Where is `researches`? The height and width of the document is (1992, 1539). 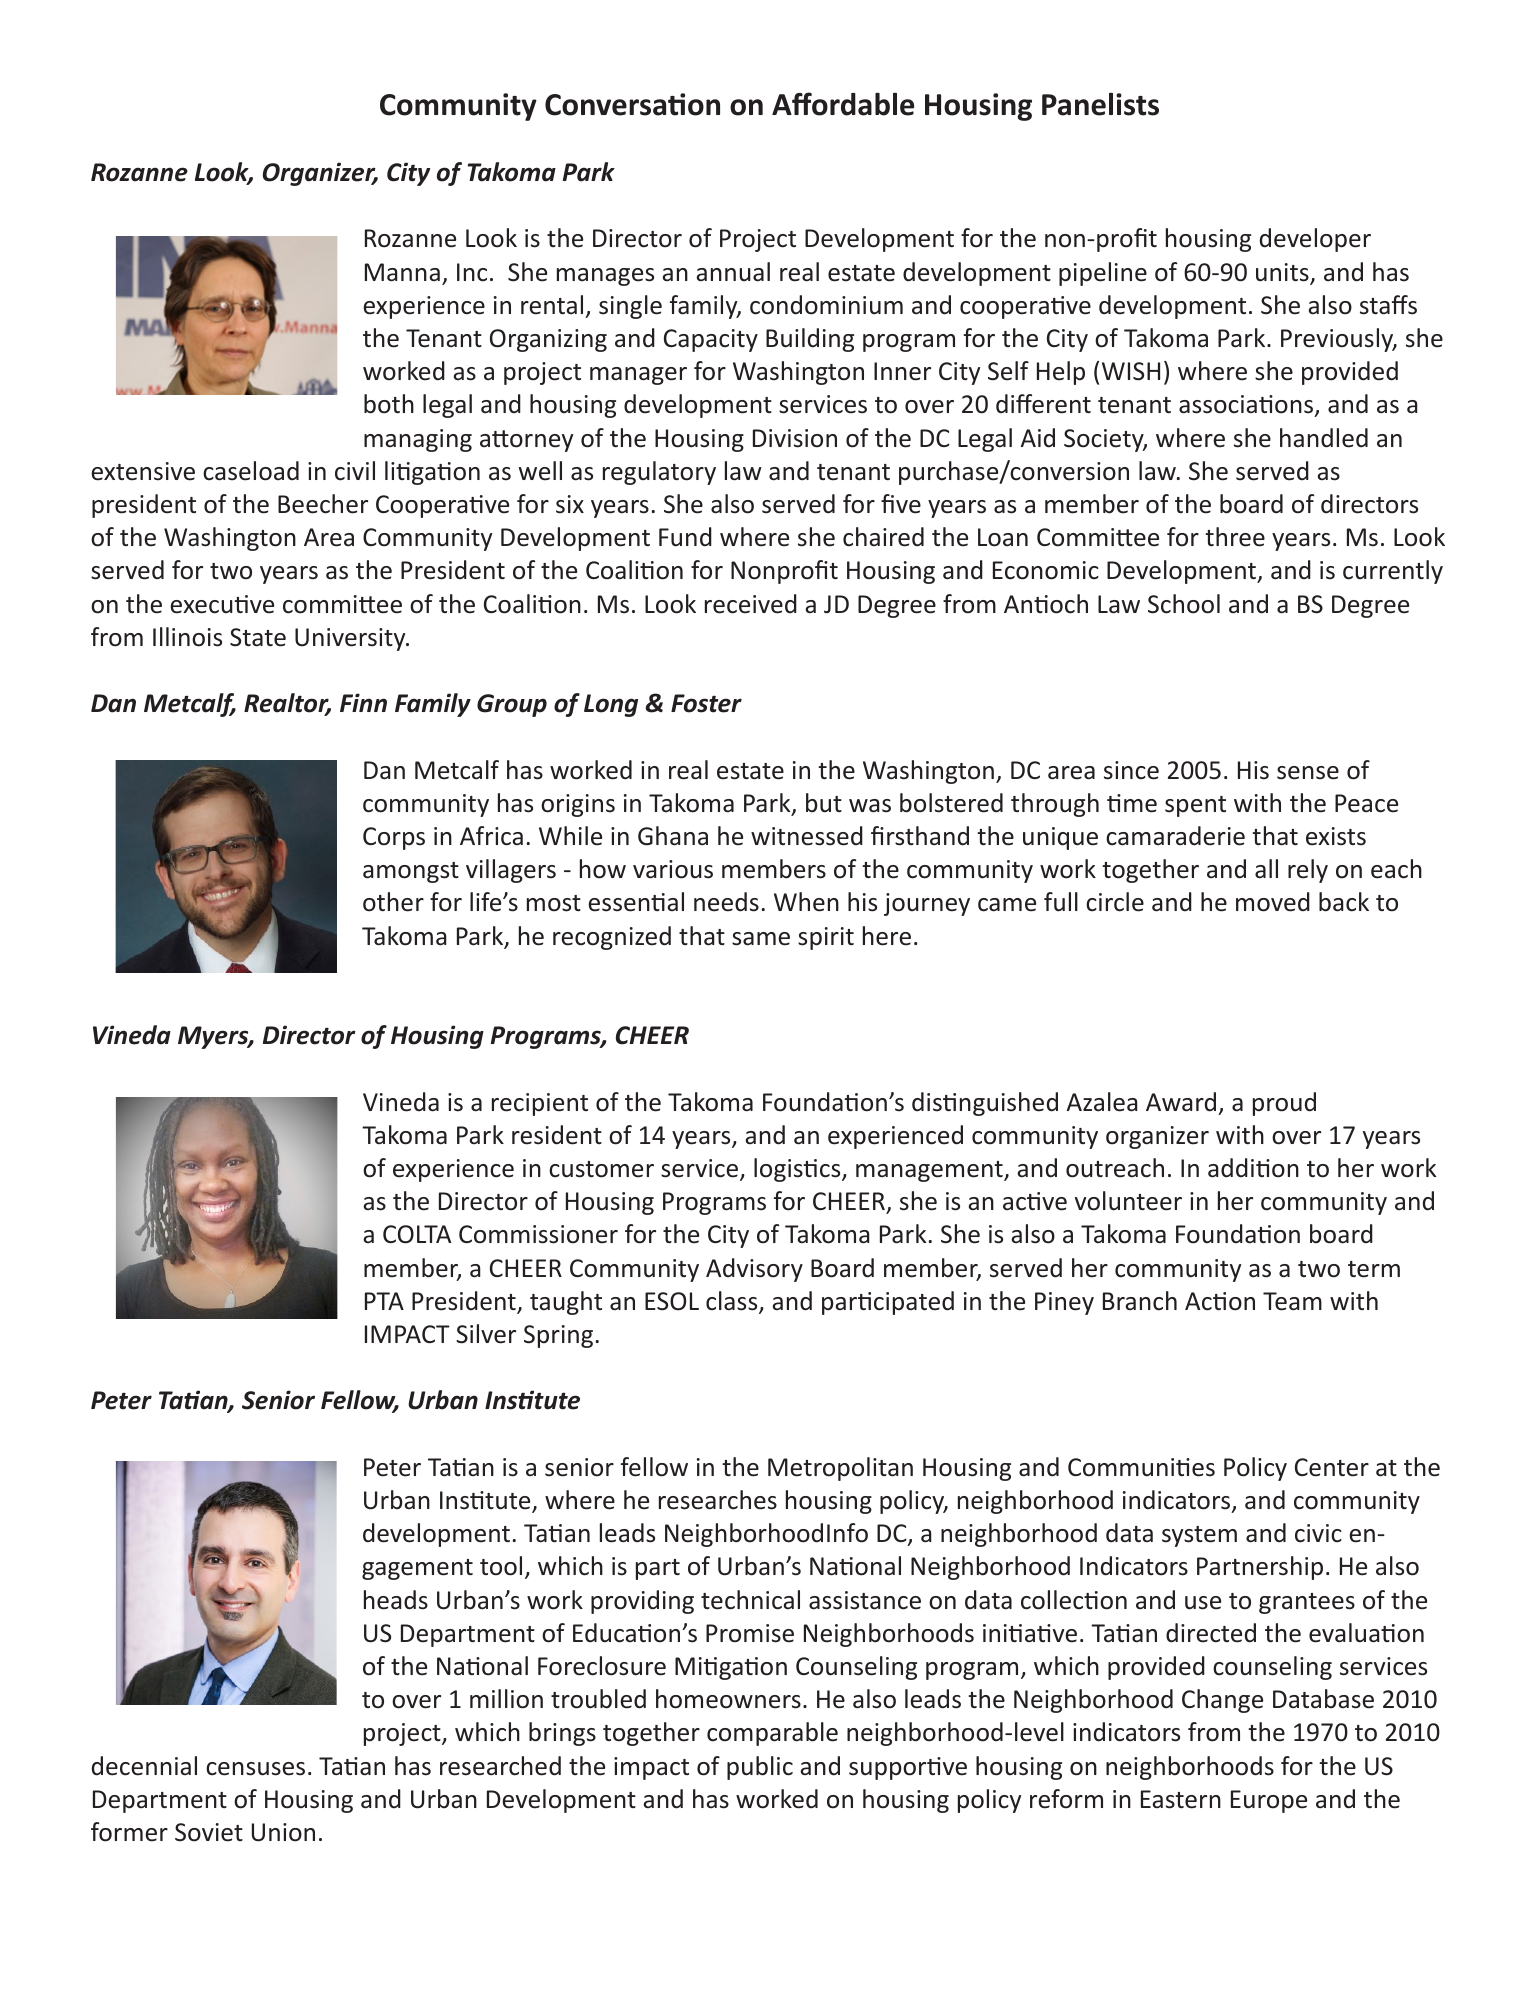 researches is located at coordinates (718, 1500).
